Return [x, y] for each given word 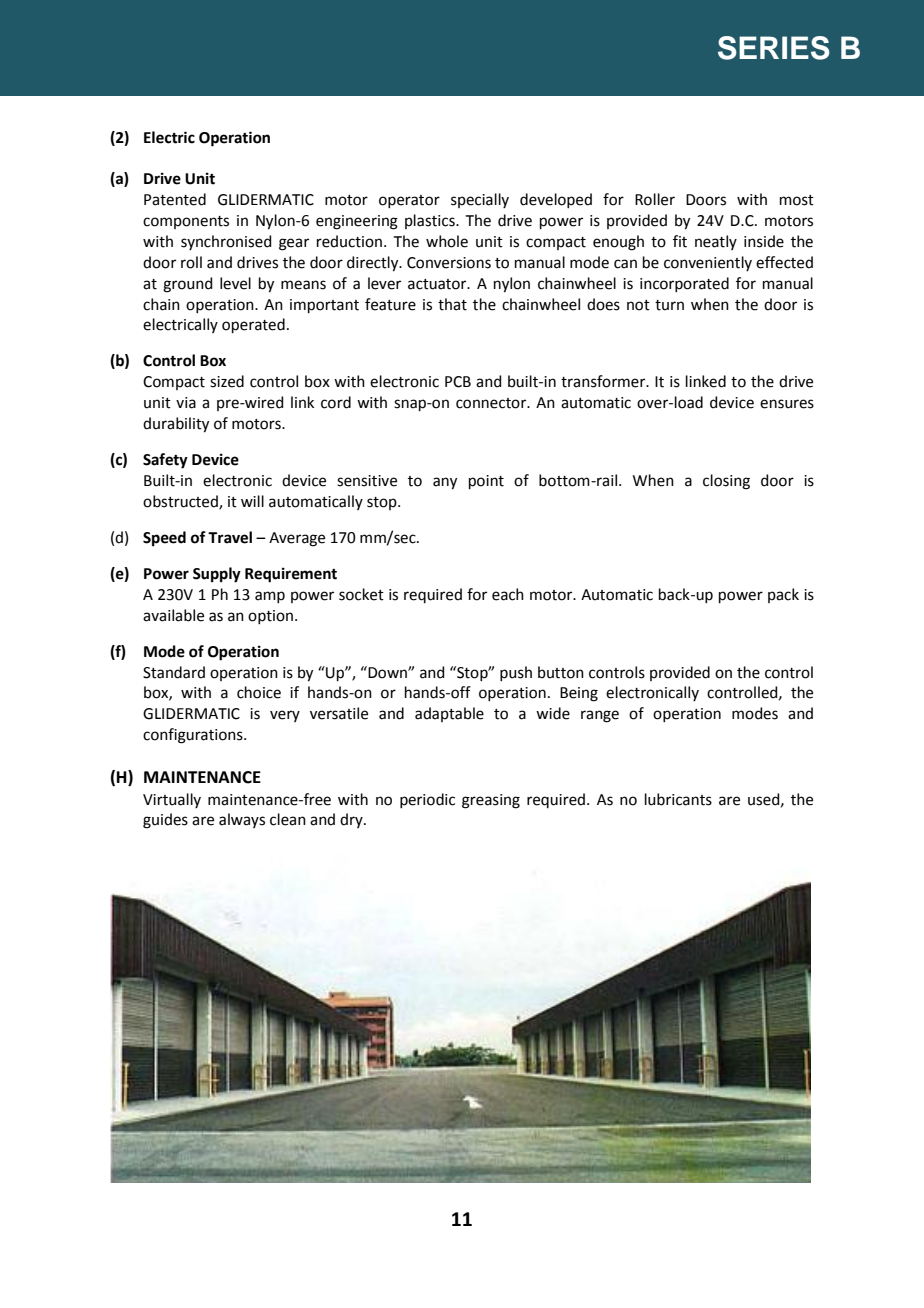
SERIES [774, 48]
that [452, 304]
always [242, 820]
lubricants [678, 799]
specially [480, 200]
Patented [175, 199]
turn [669, 305]
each [508, 594]
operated [253, 325]
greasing [491, 801]
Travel [230, 537]
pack [783, 595]
